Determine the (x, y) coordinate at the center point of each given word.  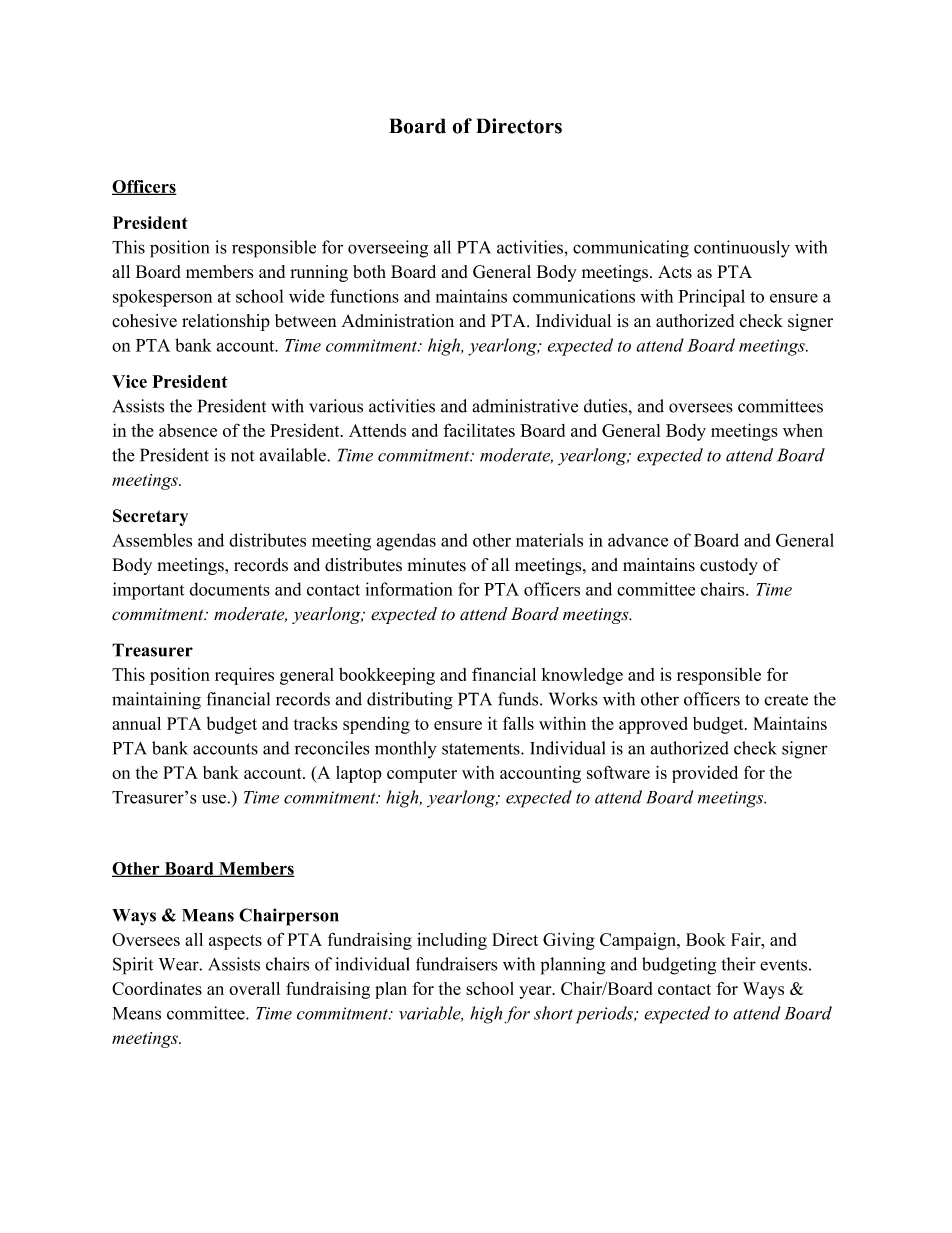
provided (705, 774)
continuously (742, 249)
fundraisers (456, 964)
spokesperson (163, 298)
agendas (406, 542)
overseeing (388, 249)
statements (482, 749)
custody (729, 566)
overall (254, 988)
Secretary (150, 517)
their (739, 964)
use (215, 799)
